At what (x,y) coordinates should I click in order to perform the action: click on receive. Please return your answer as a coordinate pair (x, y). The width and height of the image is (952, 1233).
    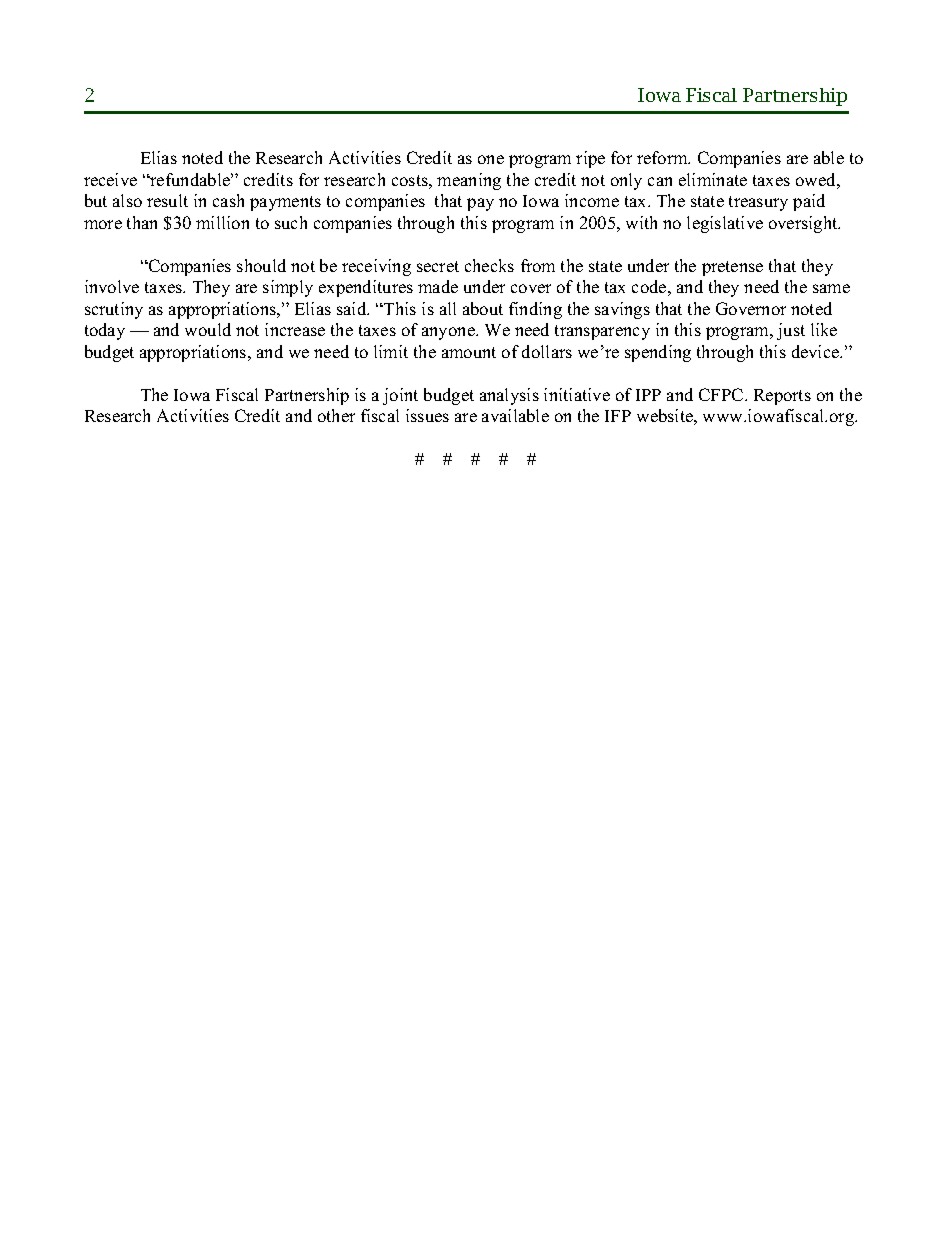
    Looking at the image, I should click on (110, 179).
